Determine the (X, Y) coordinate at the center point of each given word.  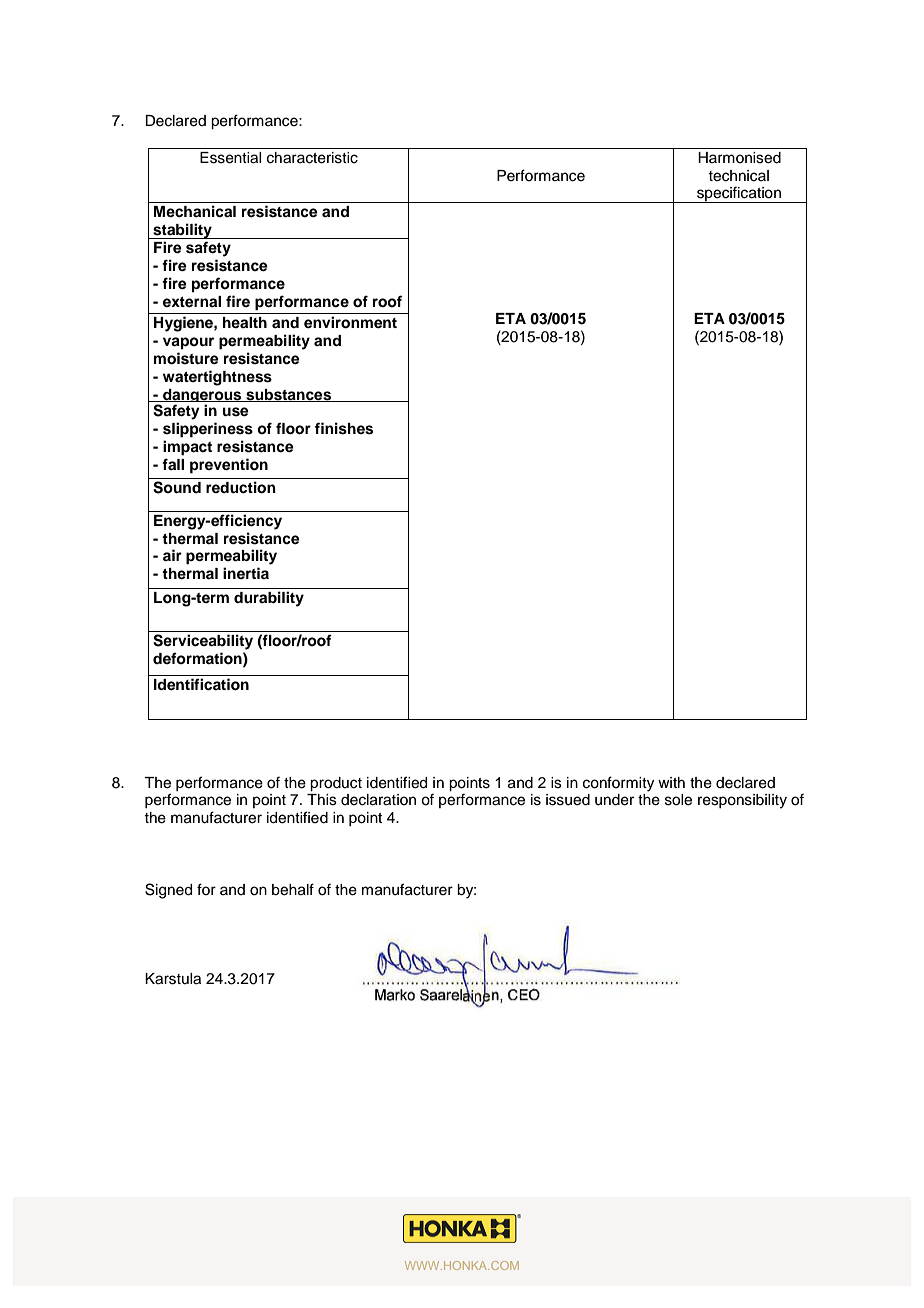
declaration (378, 800)
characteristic (312, 158)
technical (738, 176)
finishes (344, 428)
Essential (230, 158)
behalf (293, 889)
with (671, 782)
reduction (241, 487)
